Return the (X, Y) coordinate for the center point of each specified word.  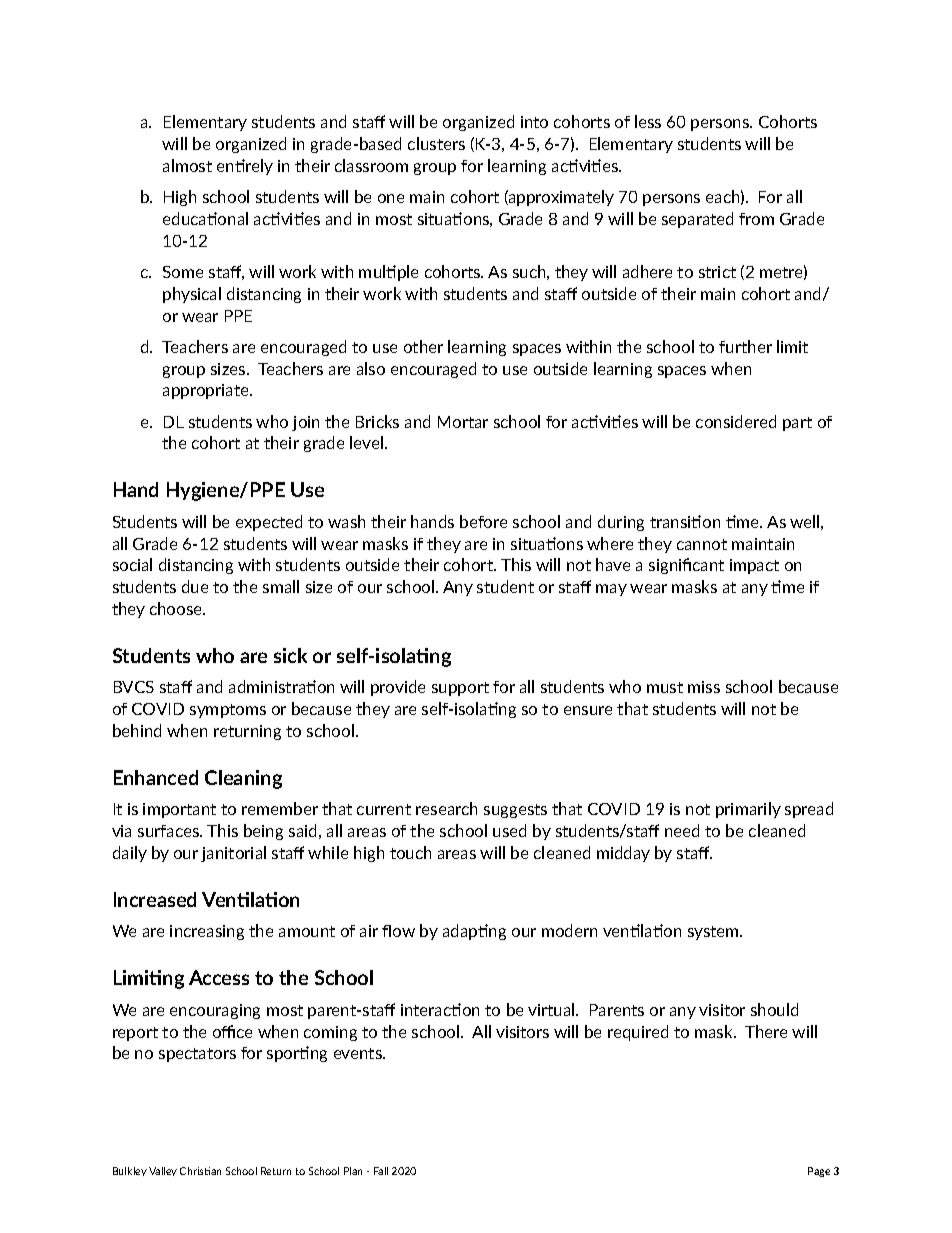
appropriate (207, 391)
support (460, 689)
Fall (381, 1171)
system (714, 933)
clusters (436, 143)
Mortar (463, 422)
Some (183, 272)
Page (819, 1172)
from (756, 219)
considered (736, 421)
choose (177, 608)
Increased (155, 899)
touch (410, 852)
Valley (163, 1171)
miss (704, 687)
